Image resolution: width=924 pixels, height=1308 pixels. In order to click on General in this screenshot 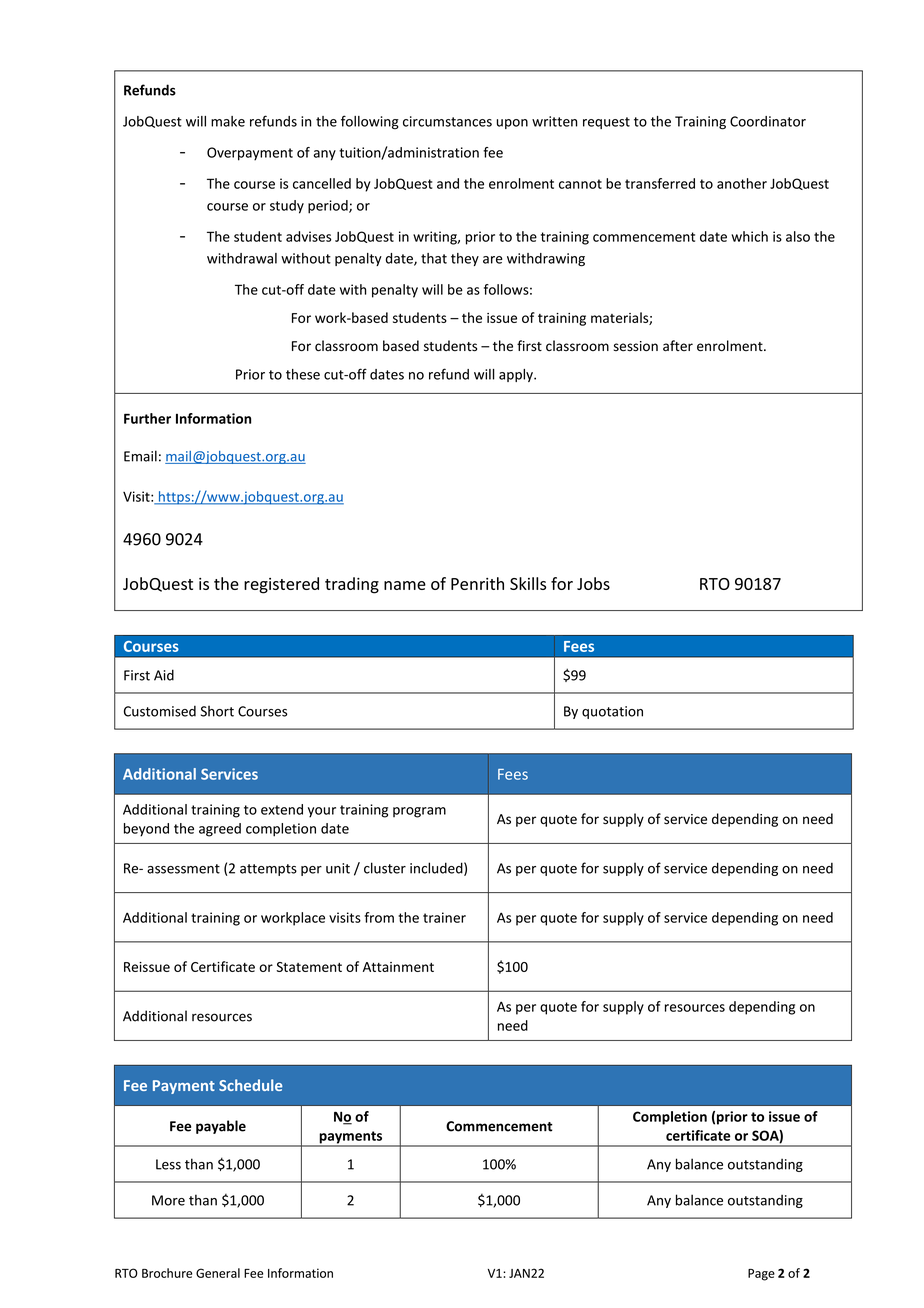, I will do `click(218, 1273)`.
